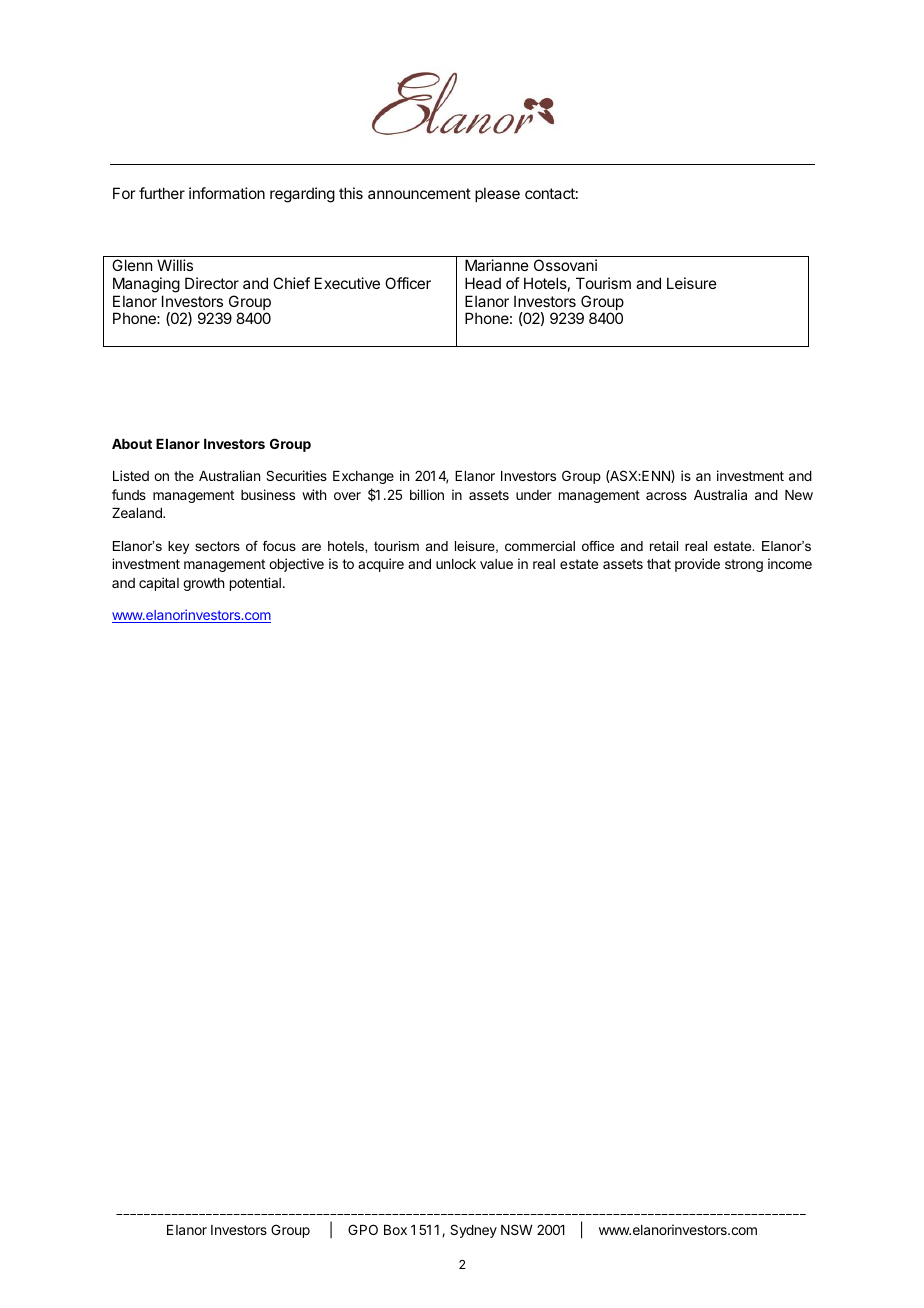  Describe the element at coordinates (395, 1230) in the document. I see `Box` at that location.
